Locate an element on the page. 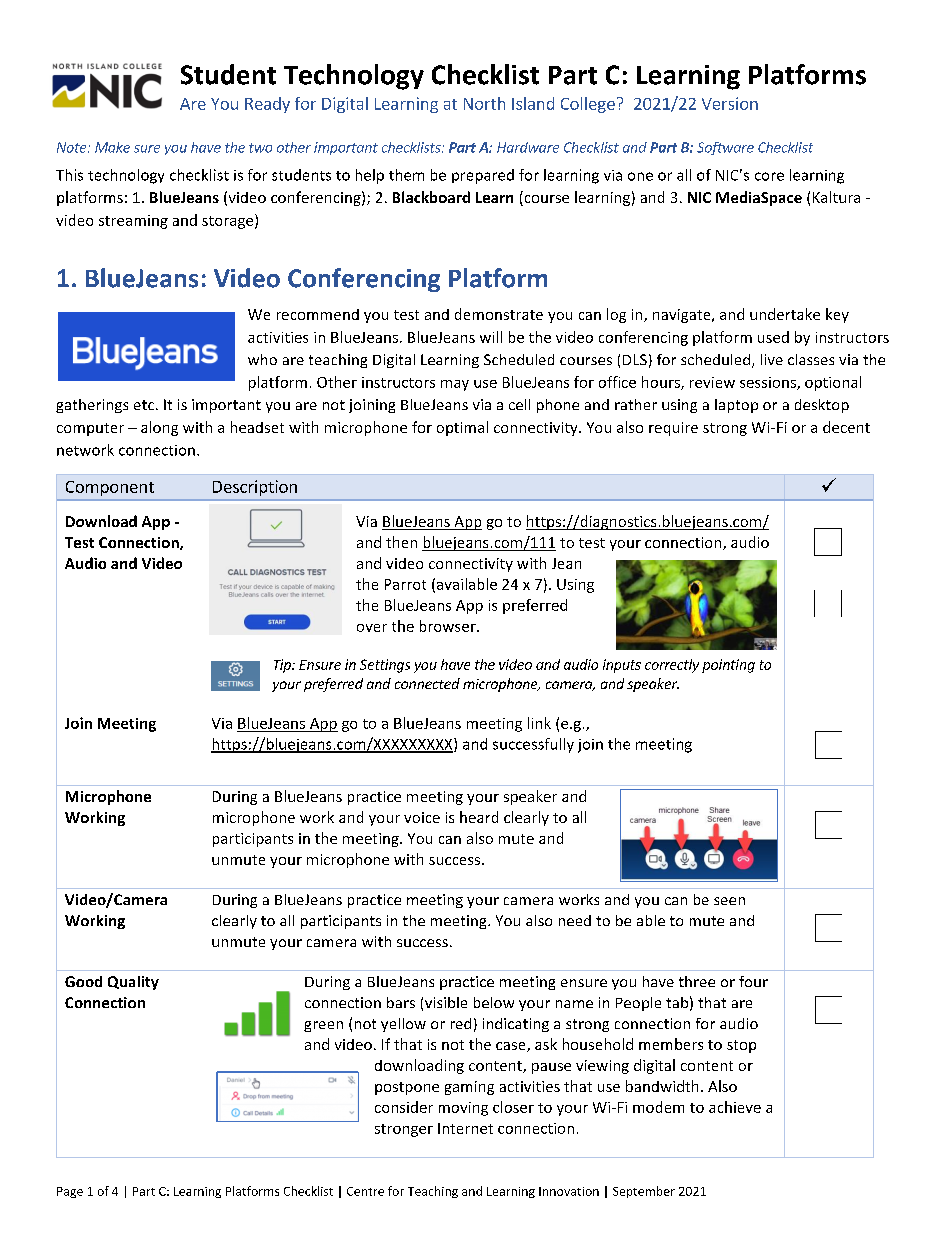  four is located at coordinates (753, 981).
